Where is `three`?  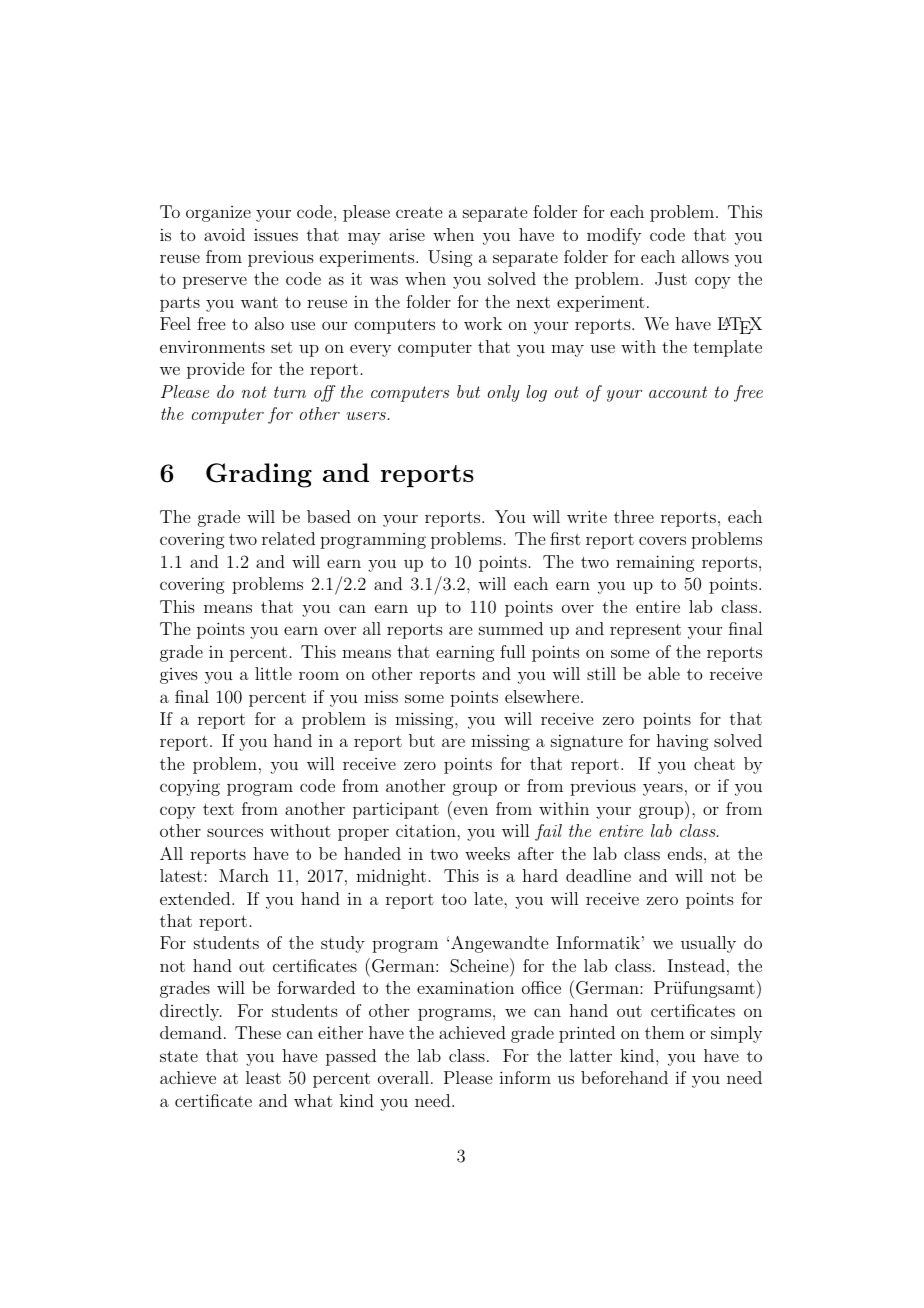 three is located at coordinates (634, 516).
